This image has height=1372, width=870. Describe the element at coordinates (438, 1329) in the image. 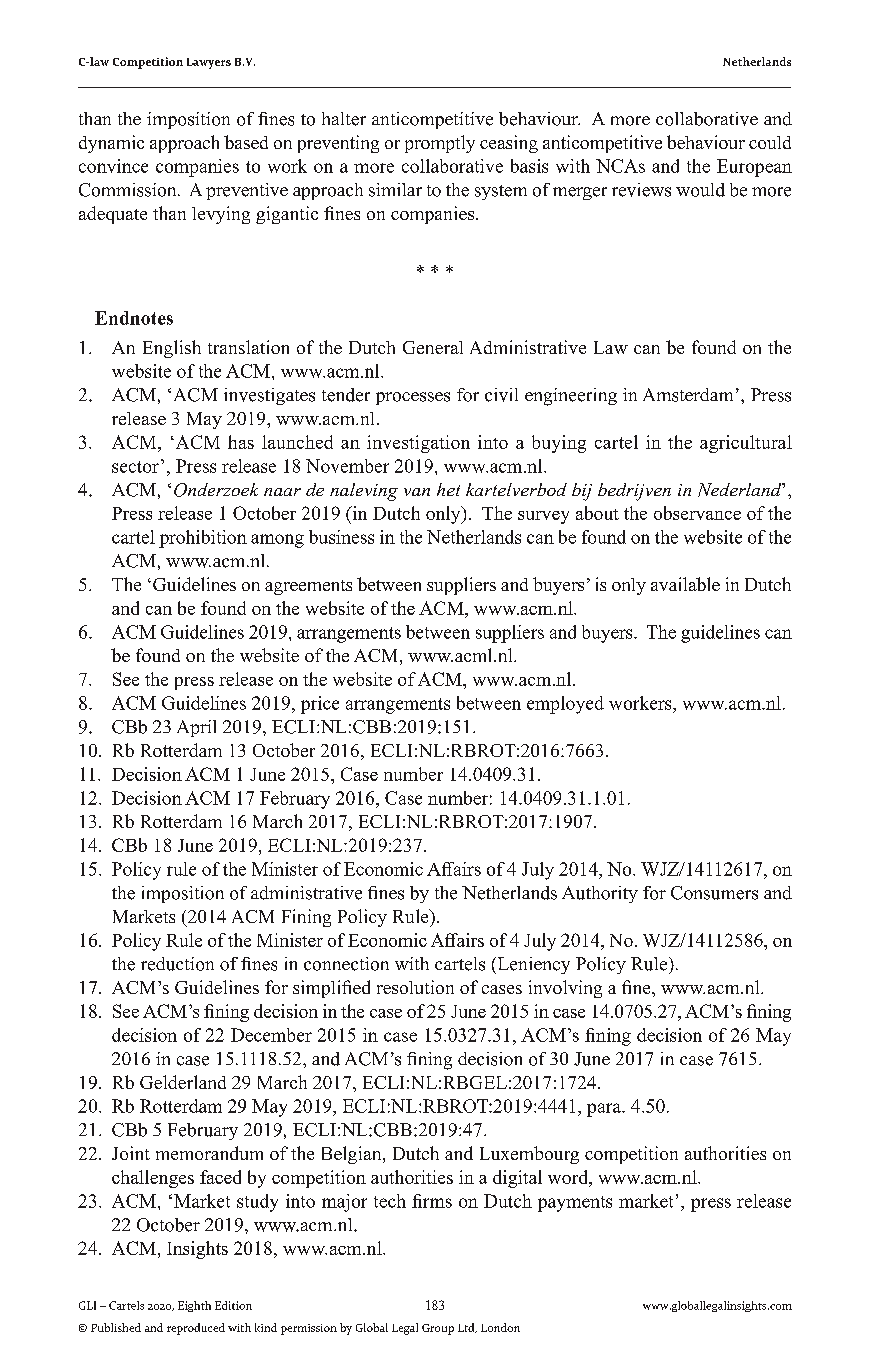

I see `Group` at that location.
